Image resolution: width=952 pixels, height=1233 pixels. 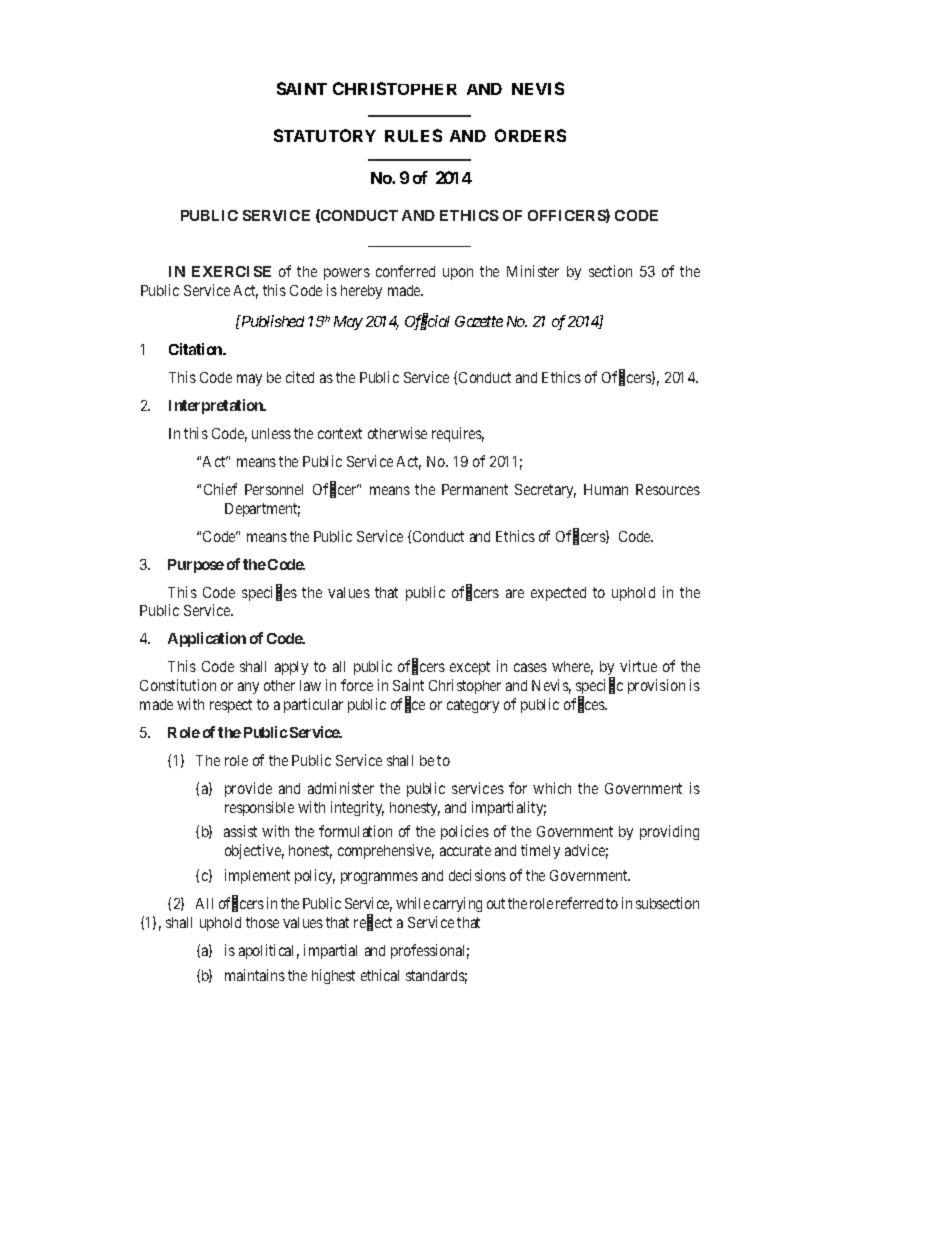 I want to click on referred, so click(x=579, y=903).
